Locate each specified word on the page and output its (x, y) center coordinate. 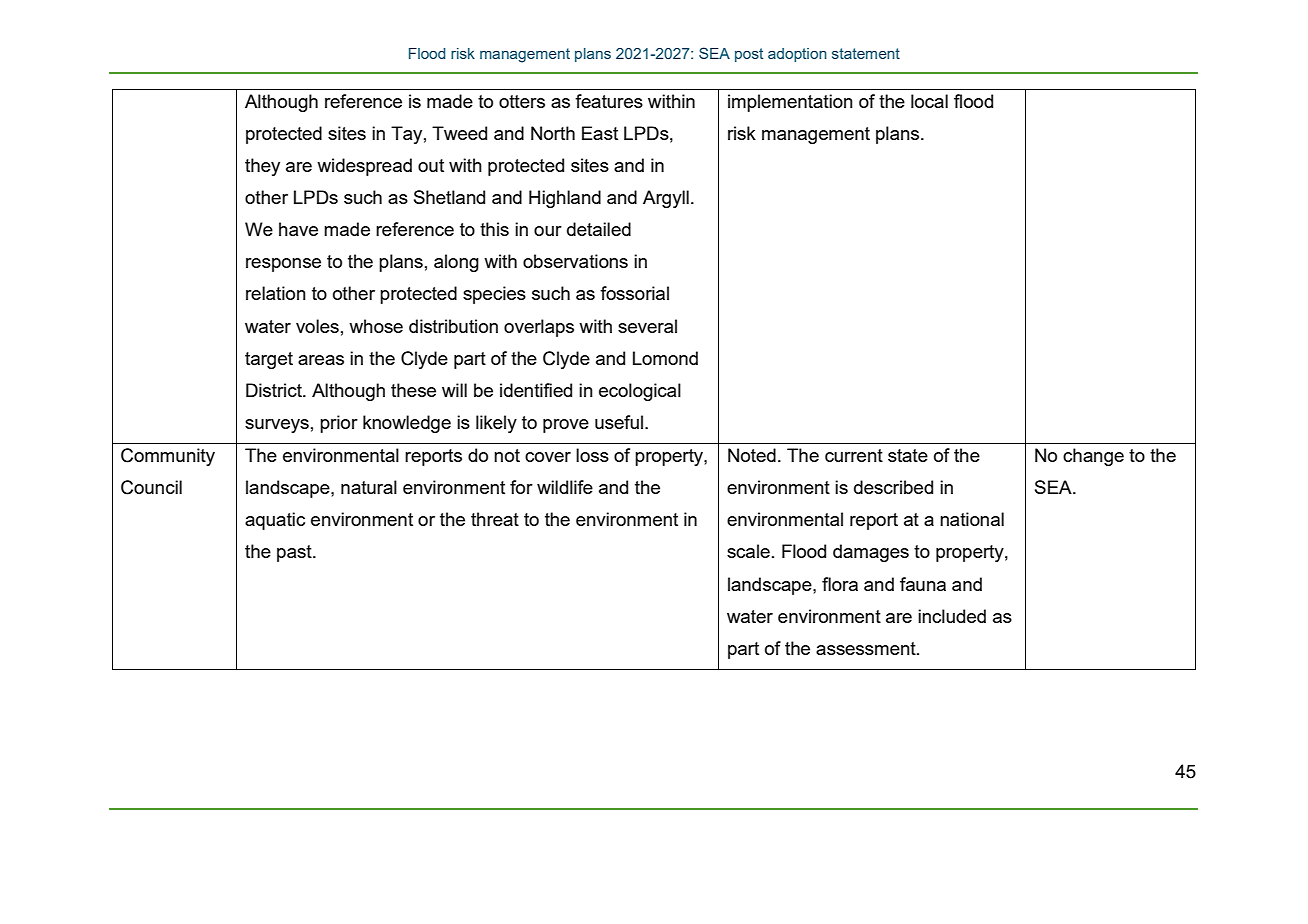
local (929, 101)
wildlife (565, 487)
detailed (599, 229)
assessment (867, 648)
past (295, 553)
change (1093, 457)
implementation (790, 103)
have (298, 229)
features (609, 101)
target (269, 360)
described (893, 487)
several (647, 326)
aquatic (275, 521)
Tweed (459, 133)
